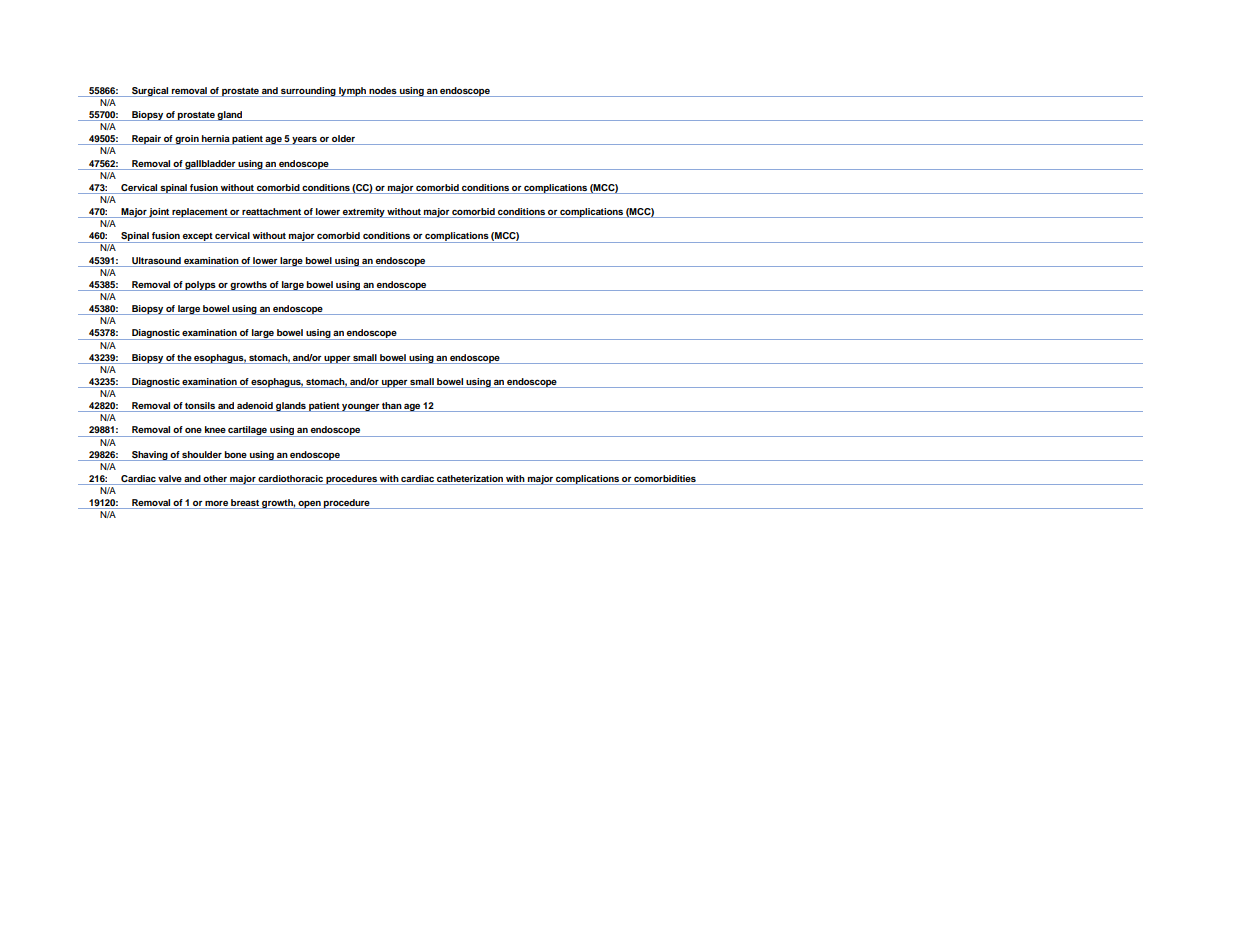 This document has width=1233, height=952. What do you see at coordinates (310, 505) in the document?
I see `open` at bounding box center [310, 505].
